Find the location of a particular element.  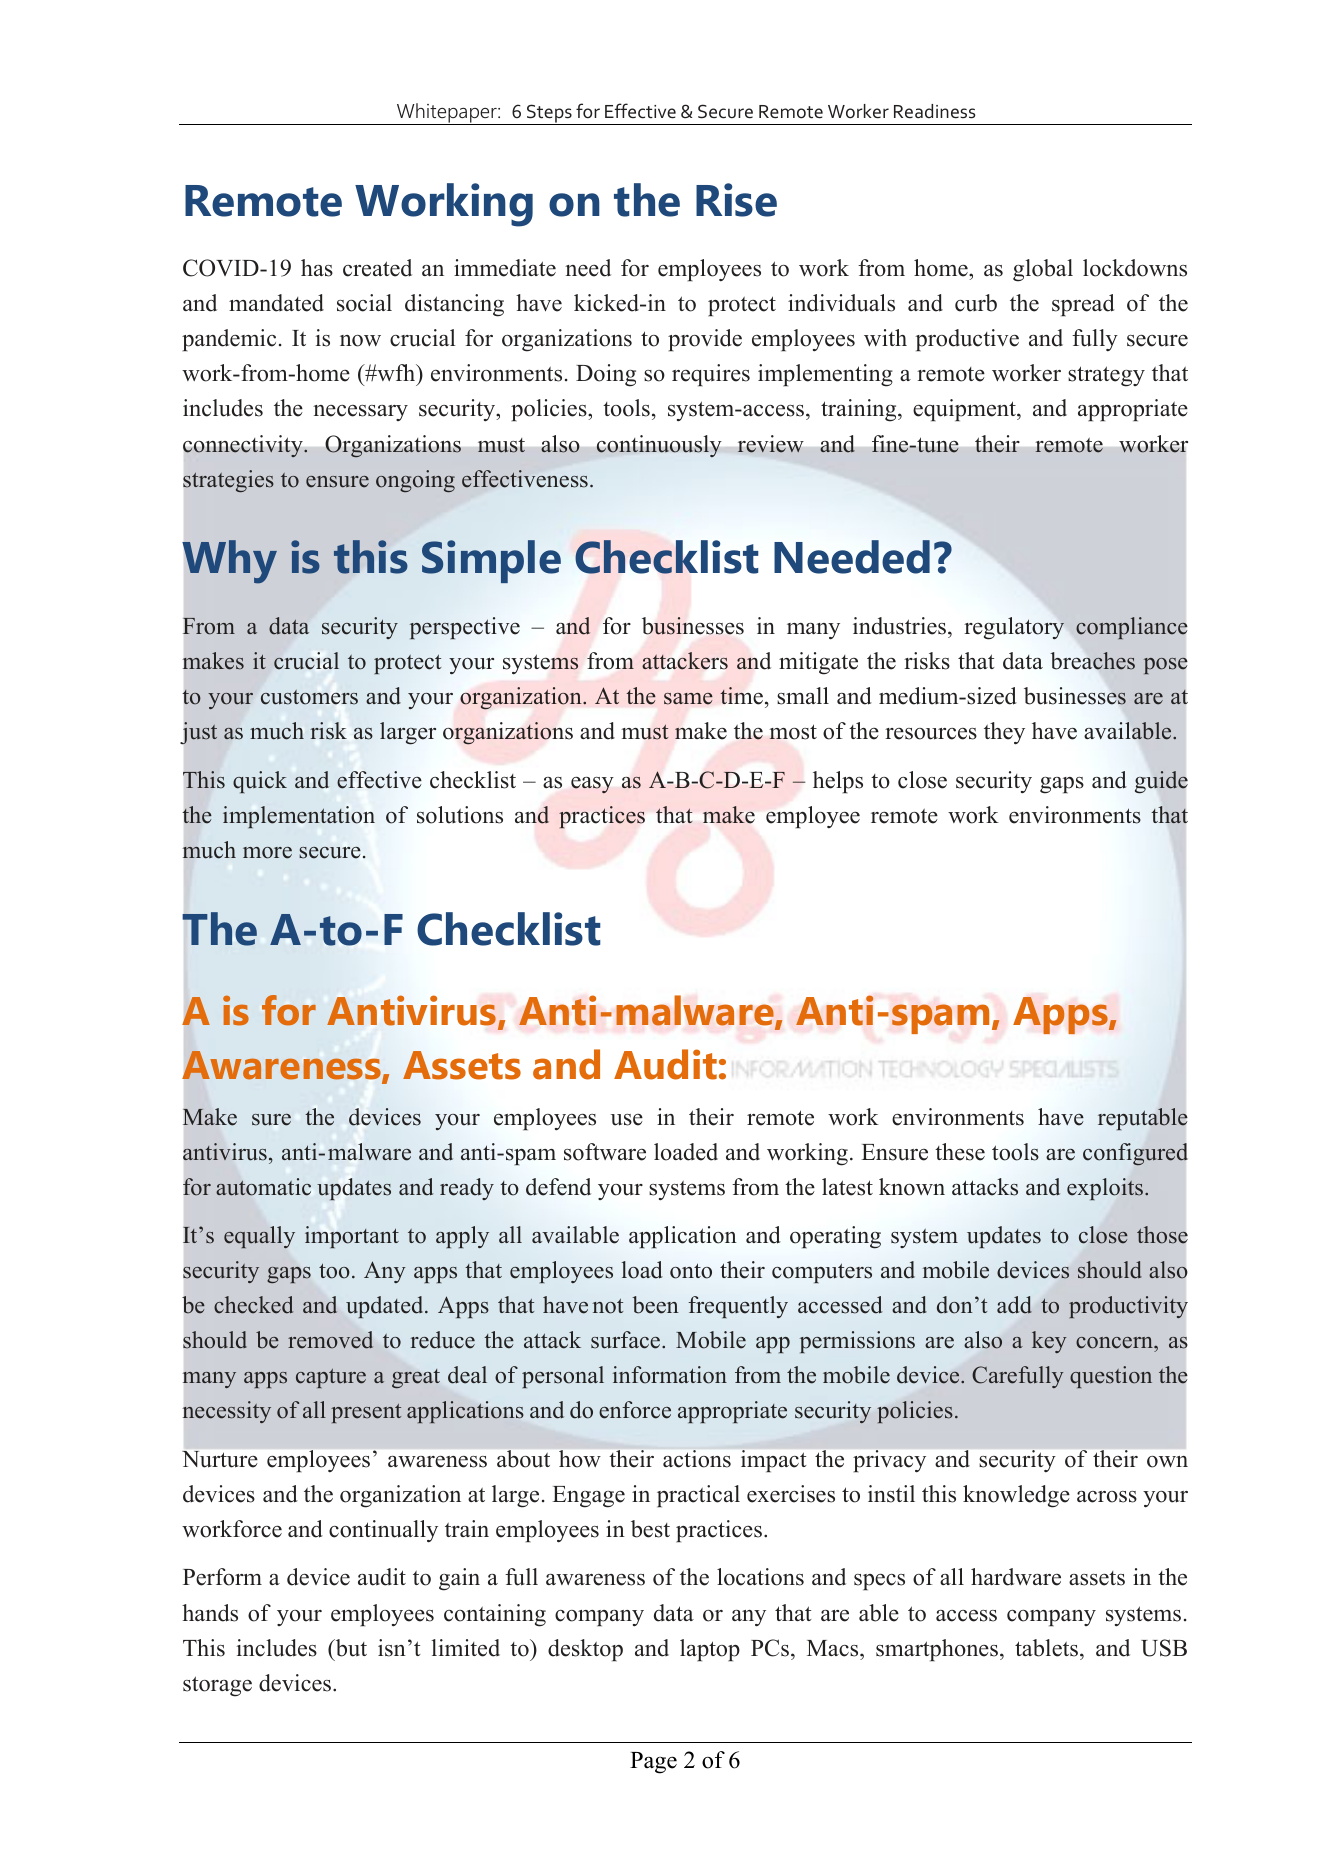

Rise is located at coordinates (736, 200).
